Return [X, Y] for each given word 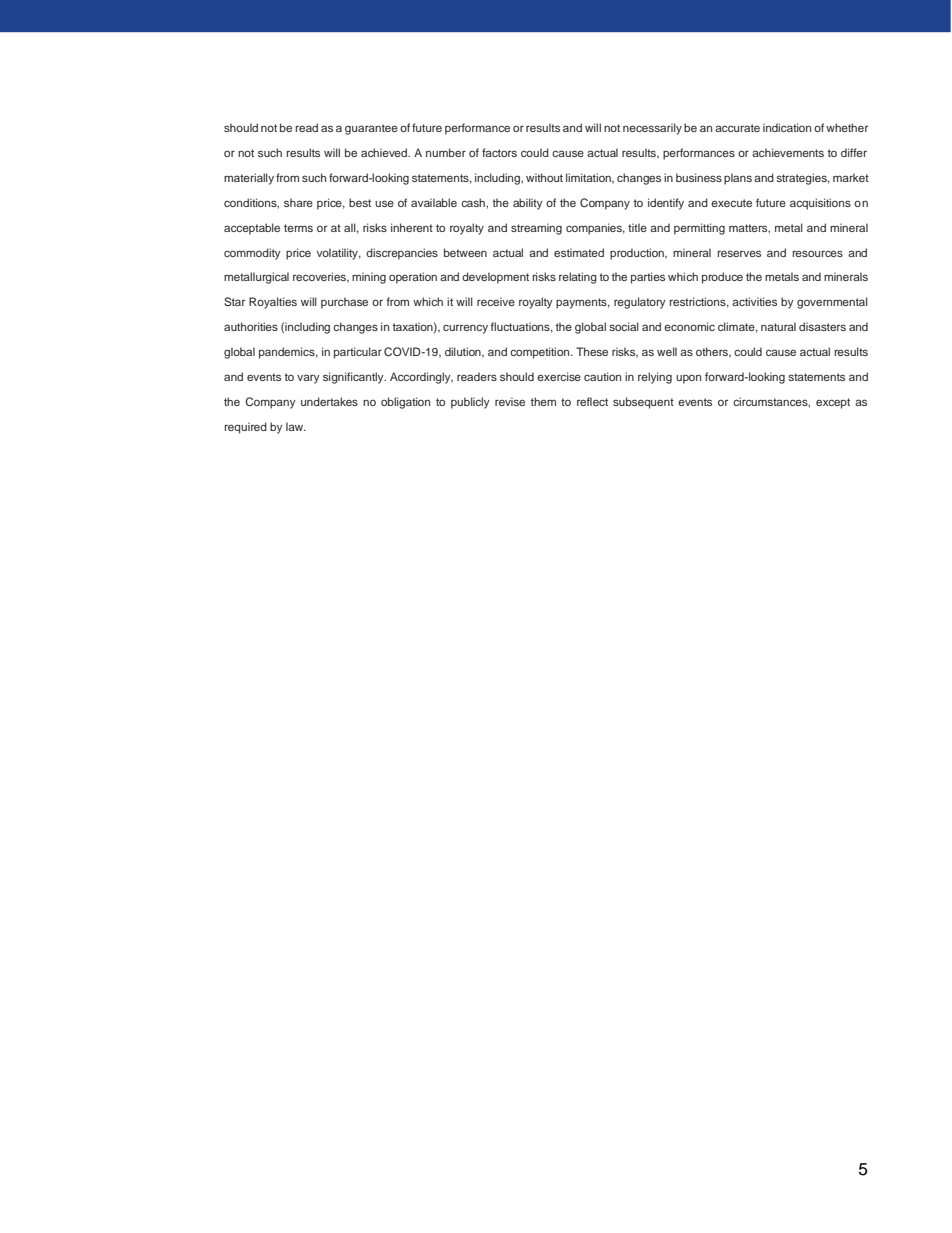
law [296, 426]
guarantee [371, 129]
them [543, 401]
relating [578, 278]
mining [369, 278]
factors [499, 152]
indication [787, 127]
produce [722, 278]
